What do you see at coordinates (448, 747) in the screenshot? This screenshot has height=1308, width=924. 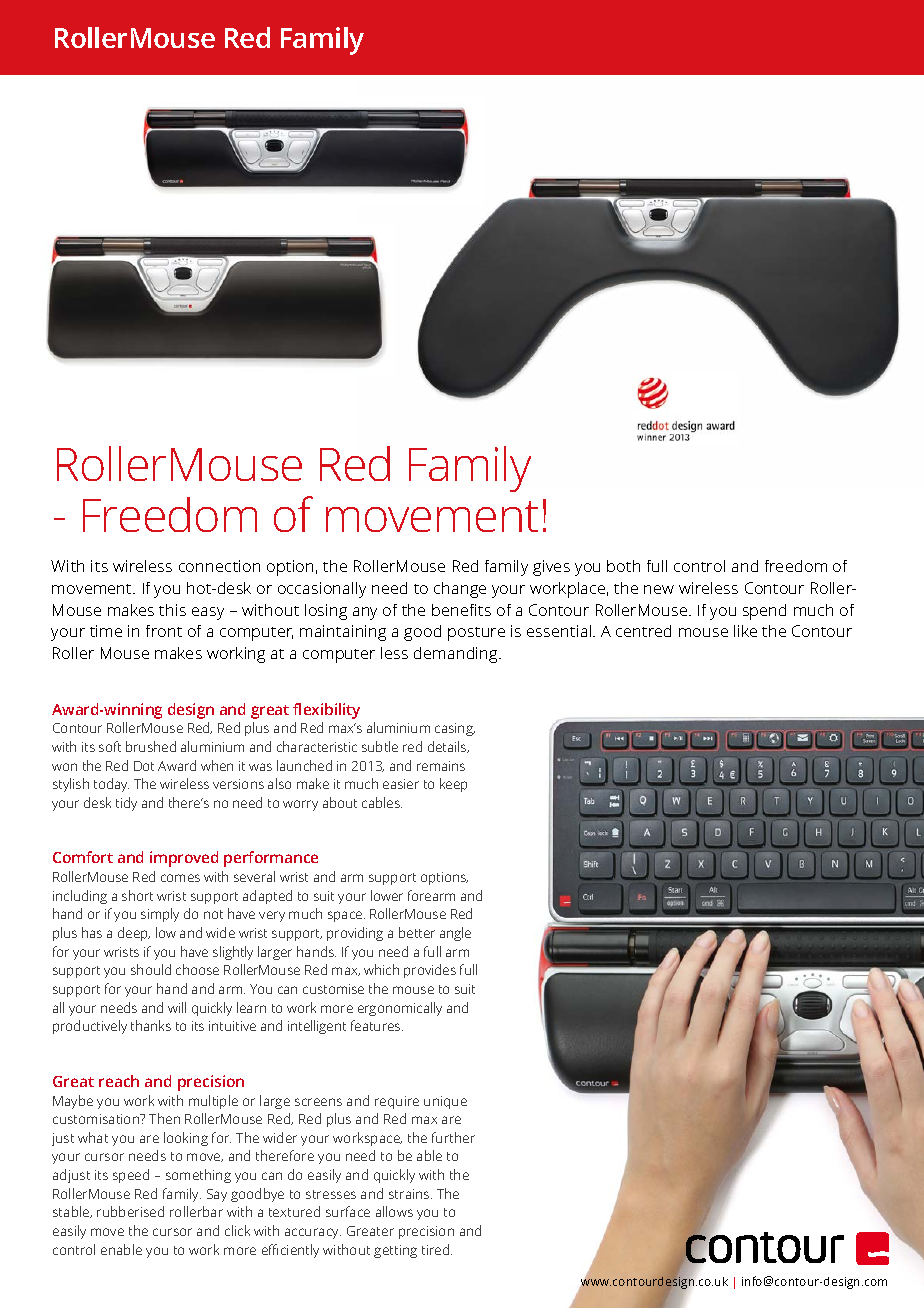 I see `details` at bounding box center [448, 747].
